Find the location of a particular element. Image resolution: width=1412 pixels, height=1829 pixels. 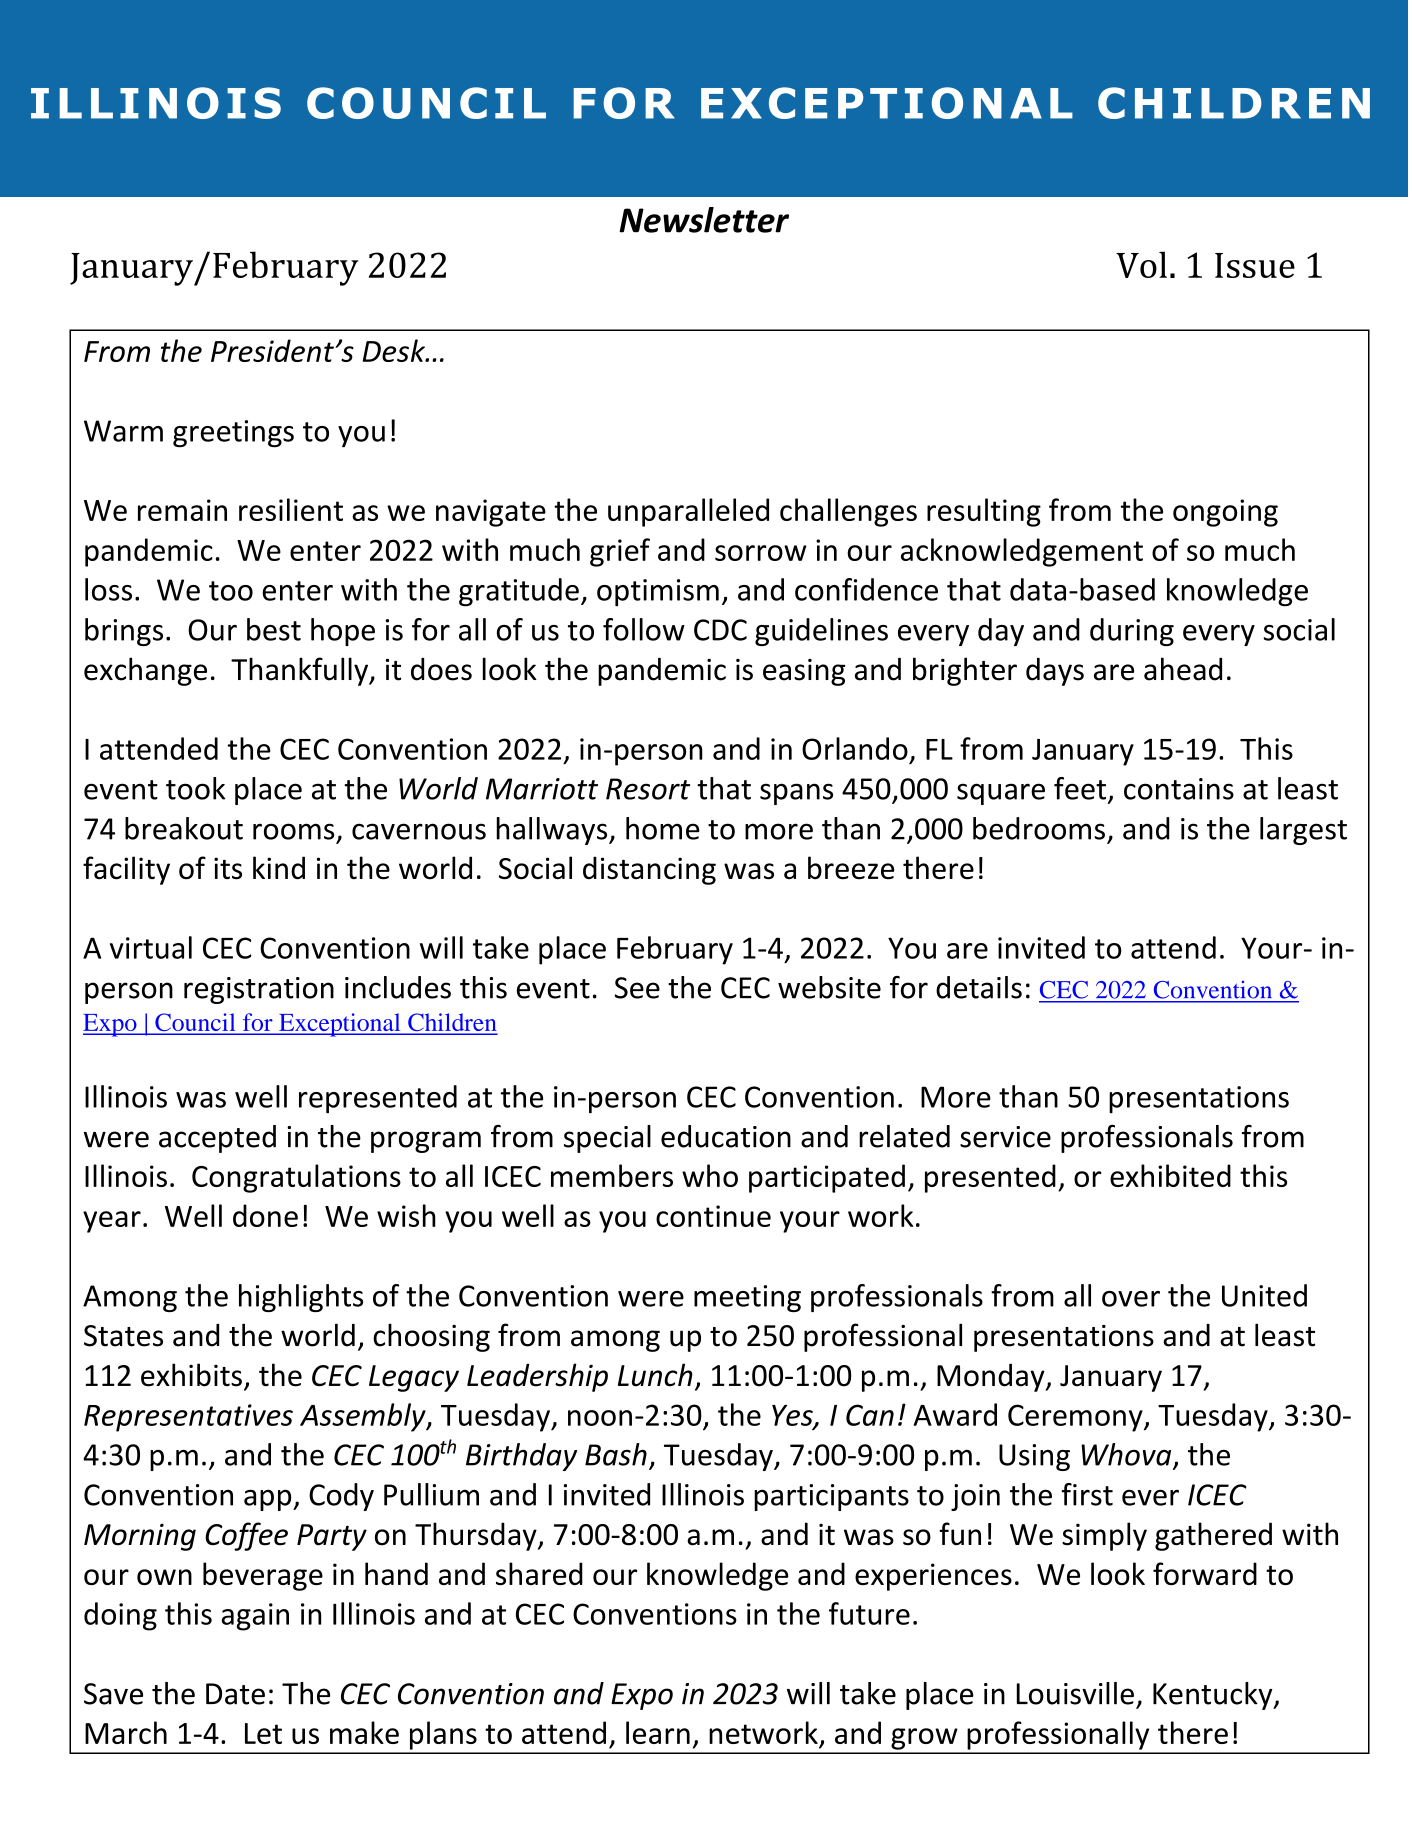

Desk is located at coordinates (395, 350).
